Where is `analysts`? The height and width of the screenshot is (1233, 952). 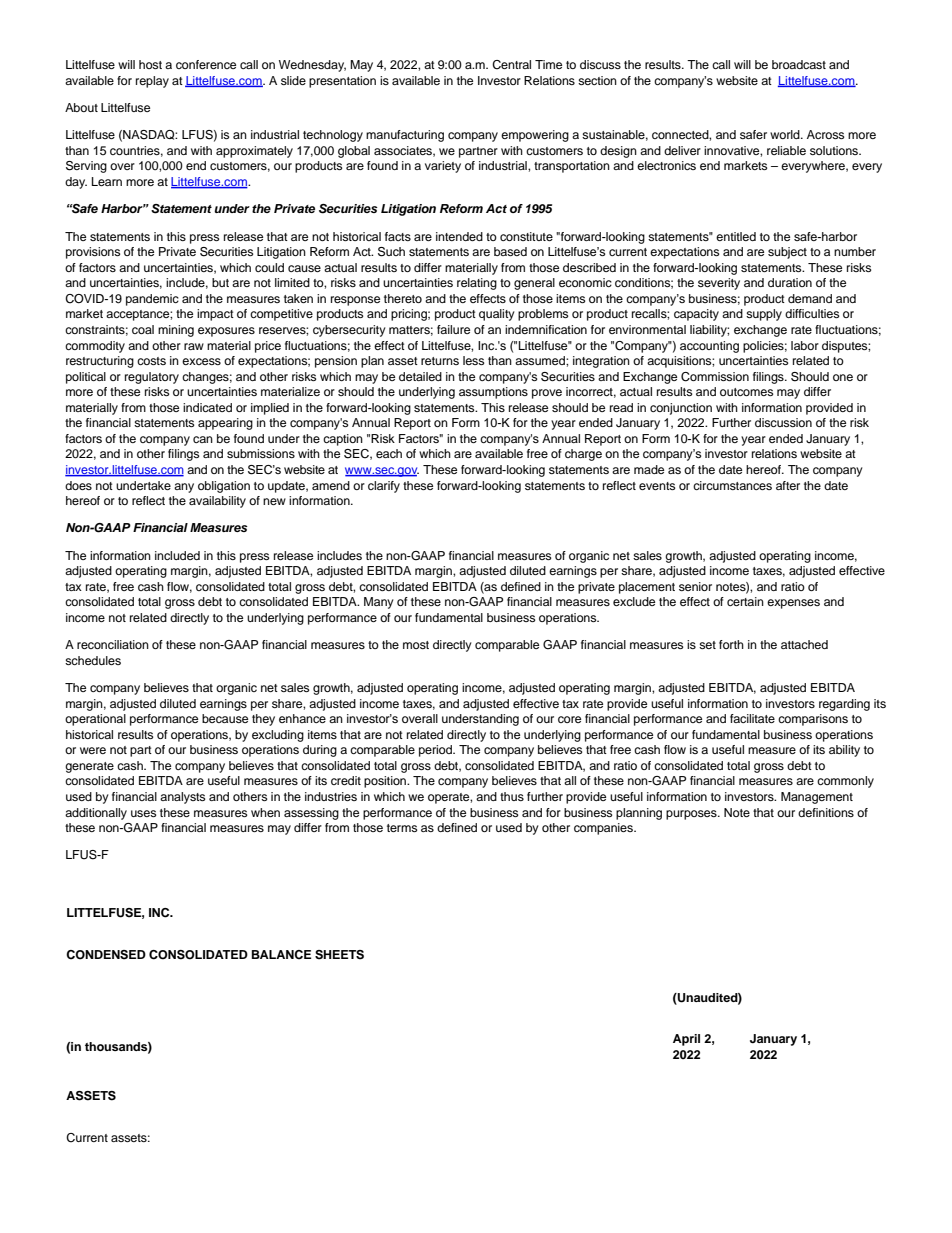
analysts is located at coordinates (182, 798).
